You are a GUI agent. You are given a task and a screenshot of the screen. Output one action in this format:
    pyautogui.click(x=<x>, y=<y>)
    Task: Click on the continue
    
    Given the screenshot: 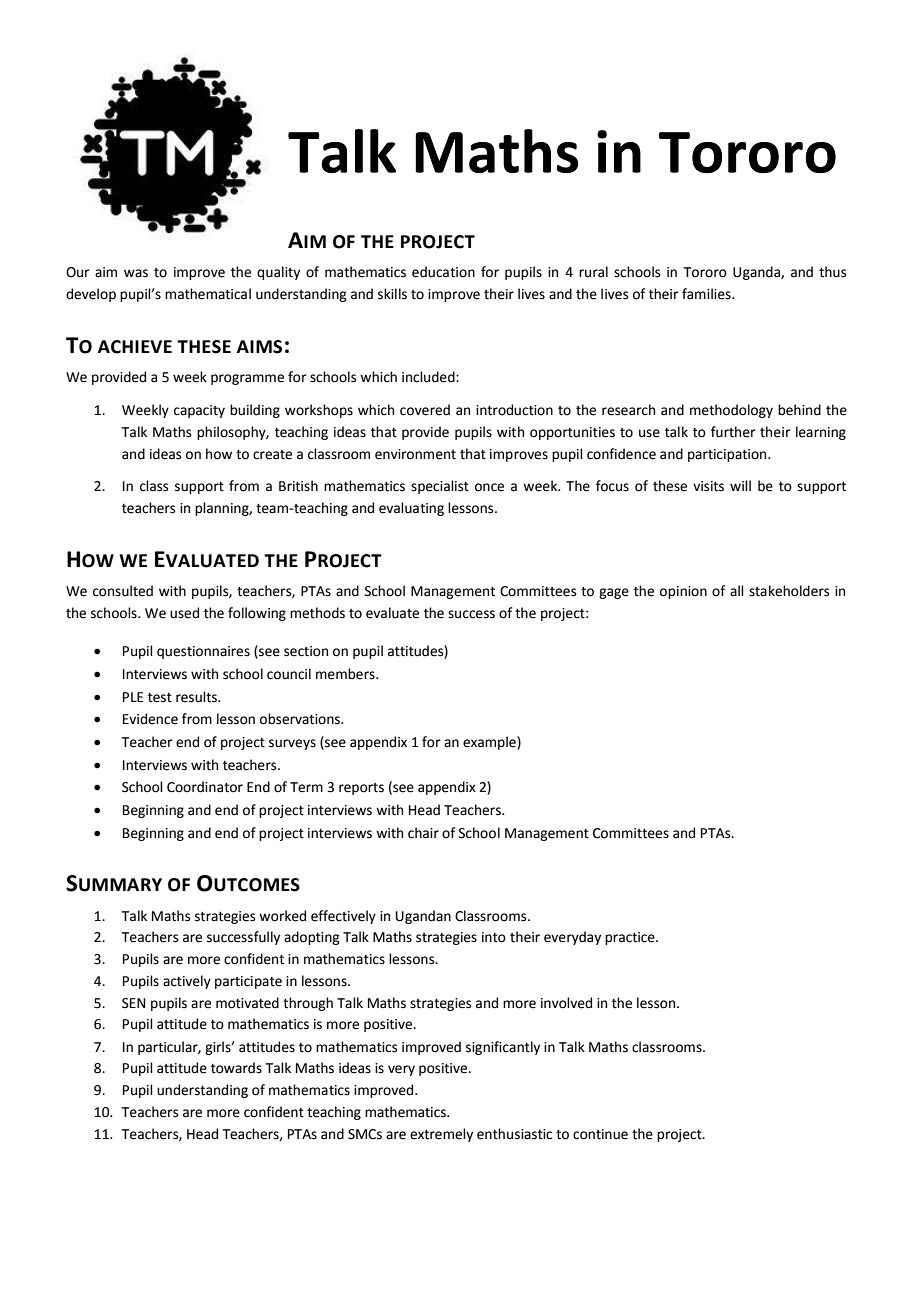 What is the action you would take?
    pyautogui.click(x=600, y=1134)
